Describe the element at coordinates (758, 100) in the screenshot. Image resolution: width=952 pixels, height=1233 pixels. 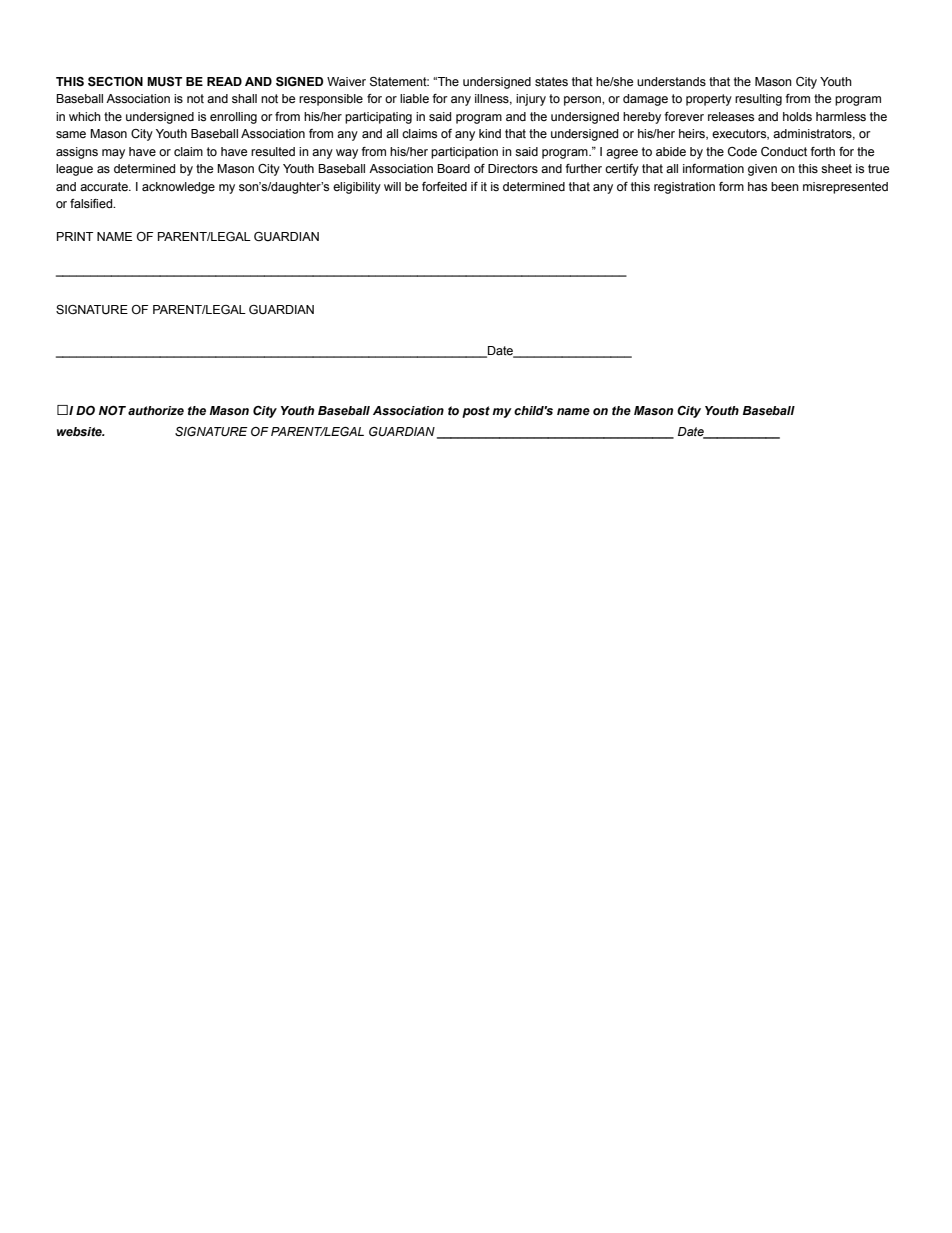
I see `resulting` at that location.
